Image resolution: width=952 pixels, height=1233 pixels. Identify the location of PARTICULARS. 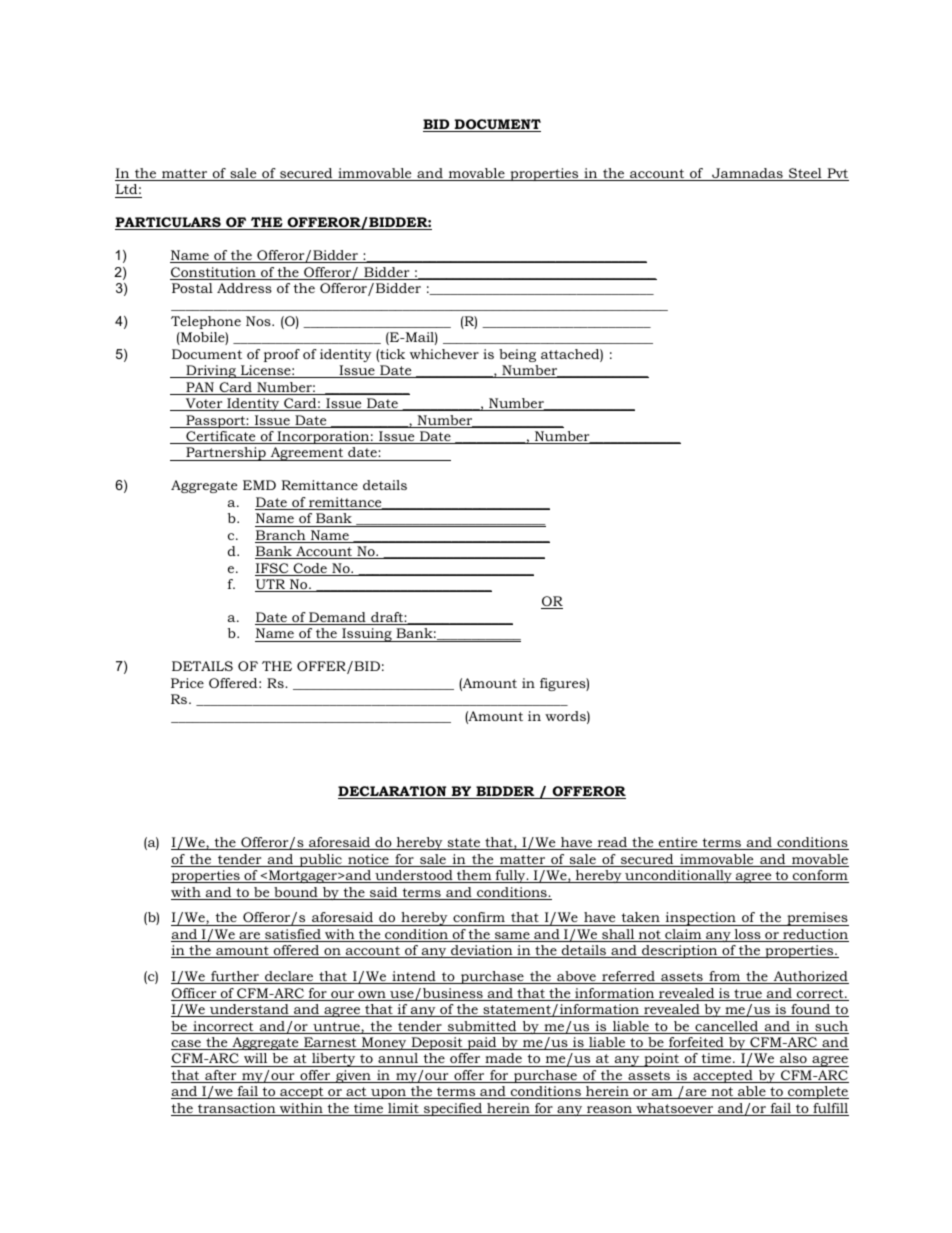
(169, 223).
